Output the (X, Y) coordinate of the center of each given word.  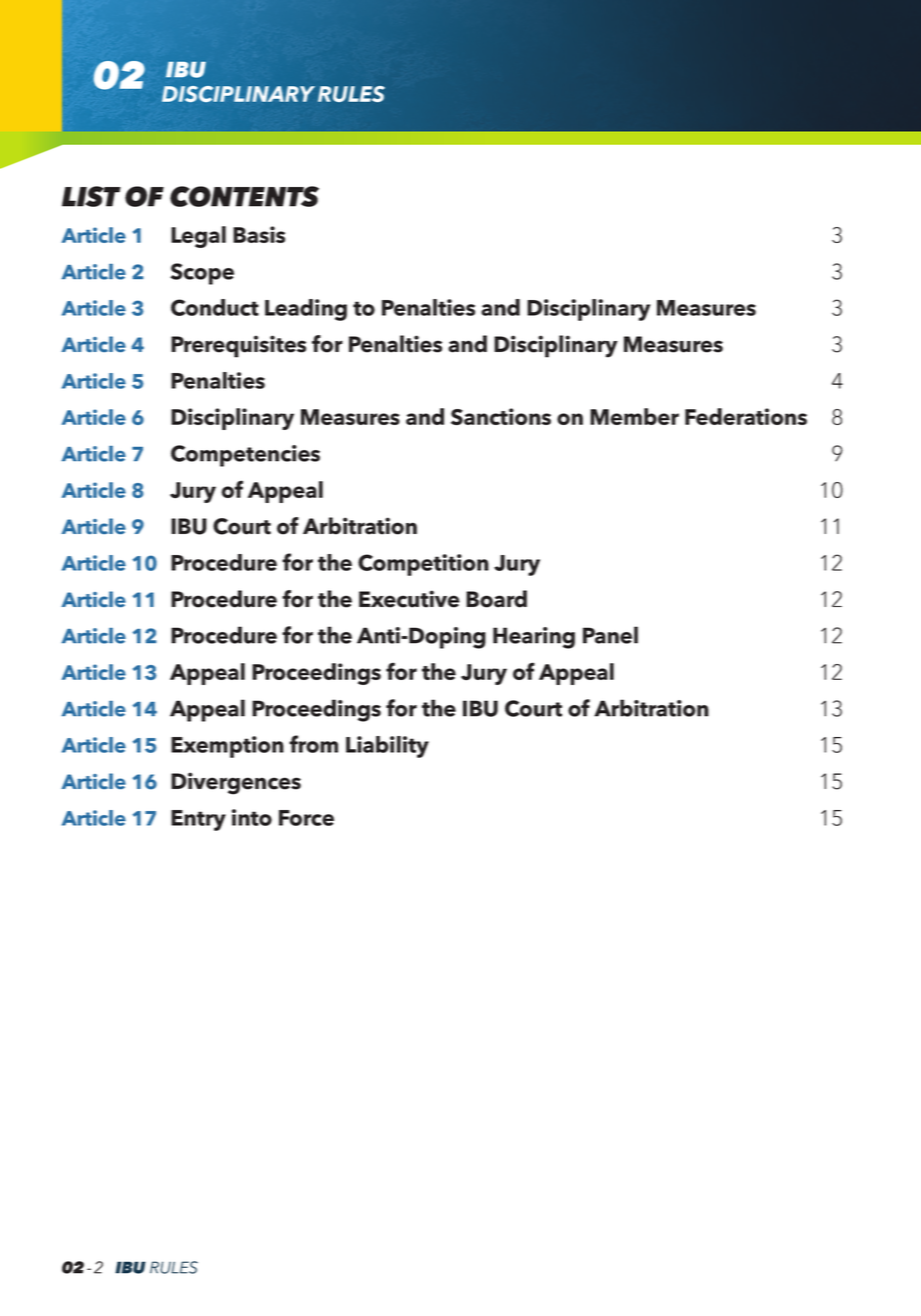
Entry (198, 820)
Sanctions (501, 416)
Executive (409, 599)
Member (634, 416)
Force (306, 818)
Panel (610, 635)
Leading (306, 310)
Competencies (245, 456)
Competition (423, 565)
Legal (198, 237)
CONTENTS (244, 196)
